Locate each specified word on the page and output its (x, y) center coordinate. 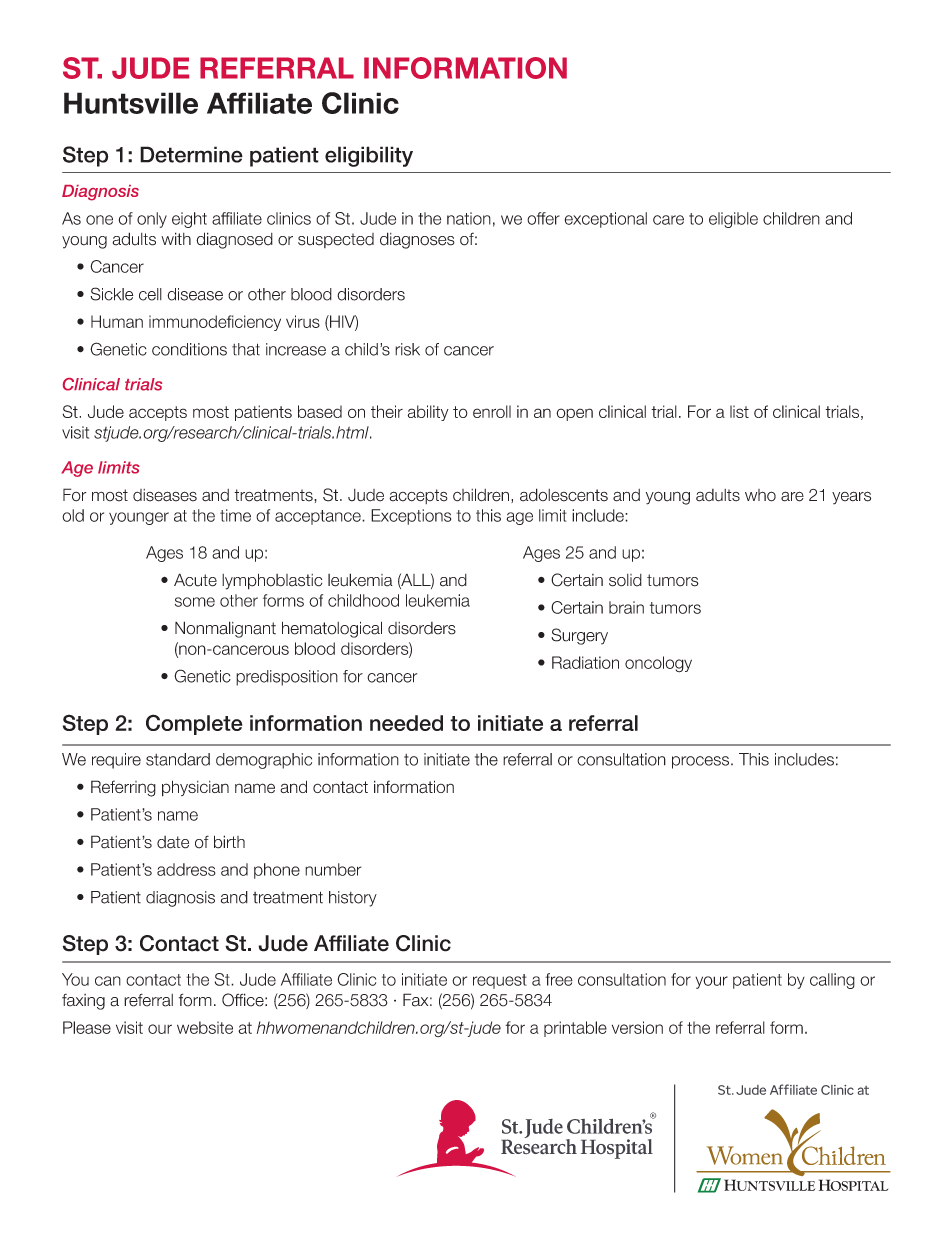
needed (406, 723)
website (205, 1027)
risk (407, 349)
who (760, 495)
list (739, 411)
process (702, 762)
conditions (189, 349)
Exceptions (411, 517)
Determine (191, 154)
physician (195, 788)
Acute (195, 580)
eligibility (369, 156)
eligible (733, 220)
